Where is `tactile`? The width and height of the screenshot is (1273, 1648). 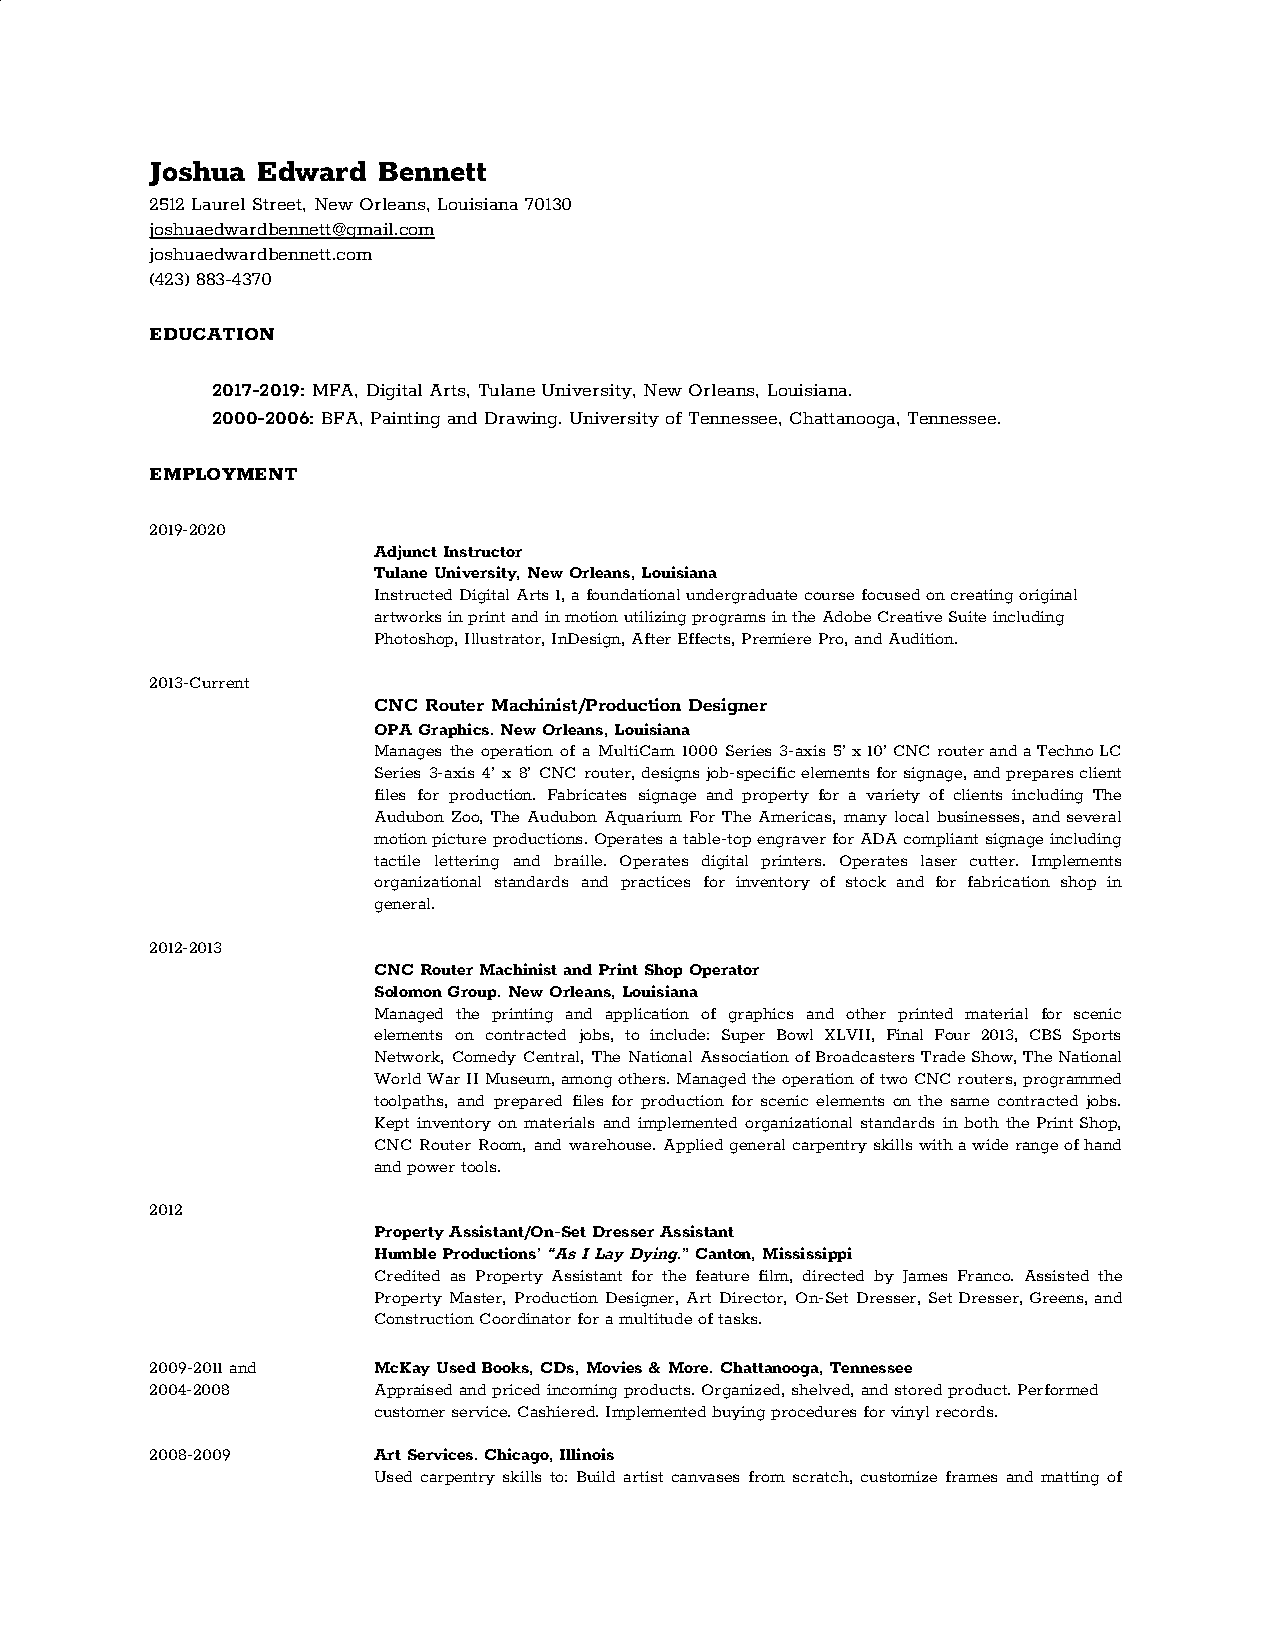
tactile is located at coordinates (397, 860).
